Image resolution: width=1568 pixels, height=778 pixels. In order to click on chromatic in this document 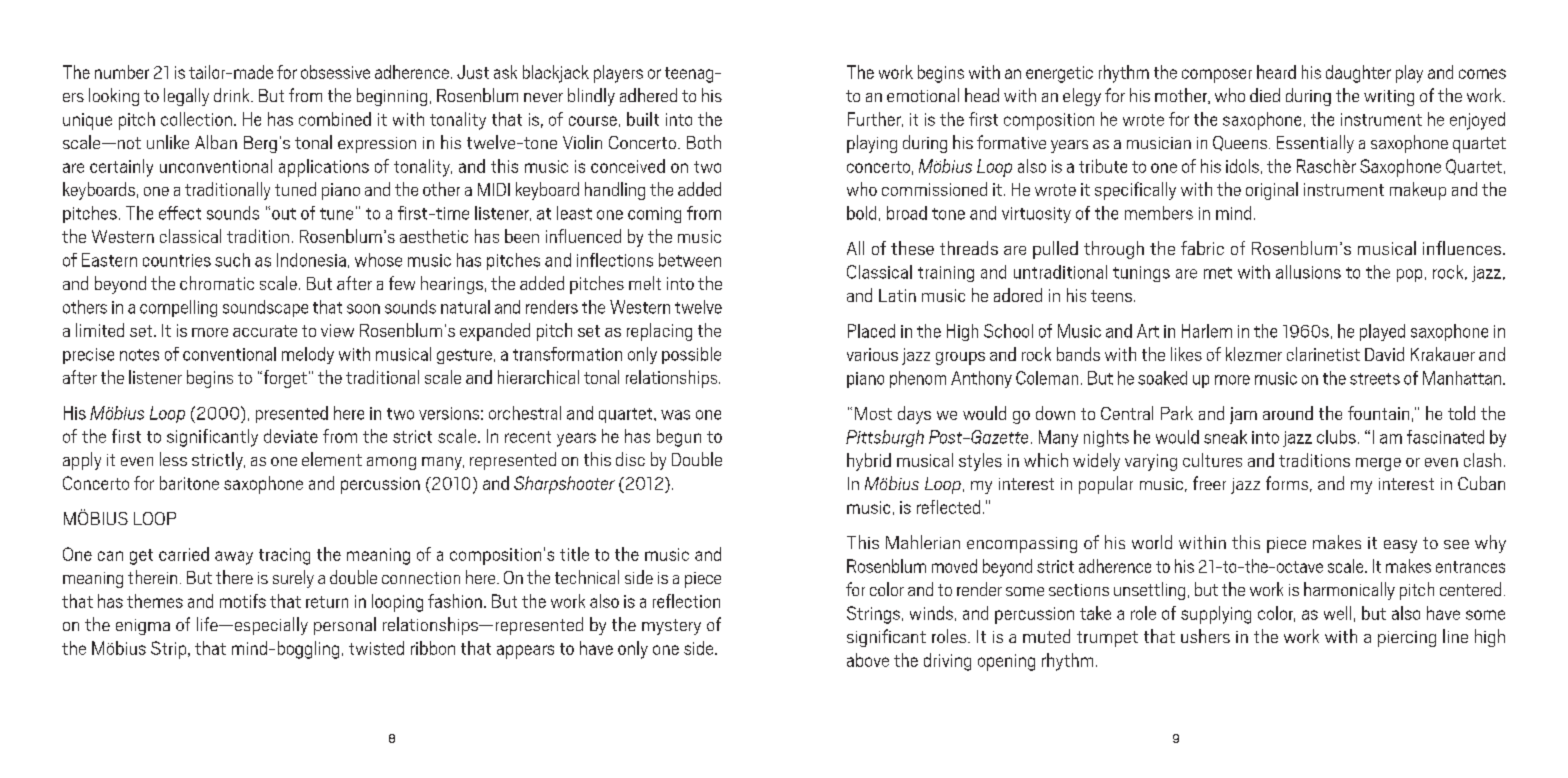, I will do `click(217, 283)`.
